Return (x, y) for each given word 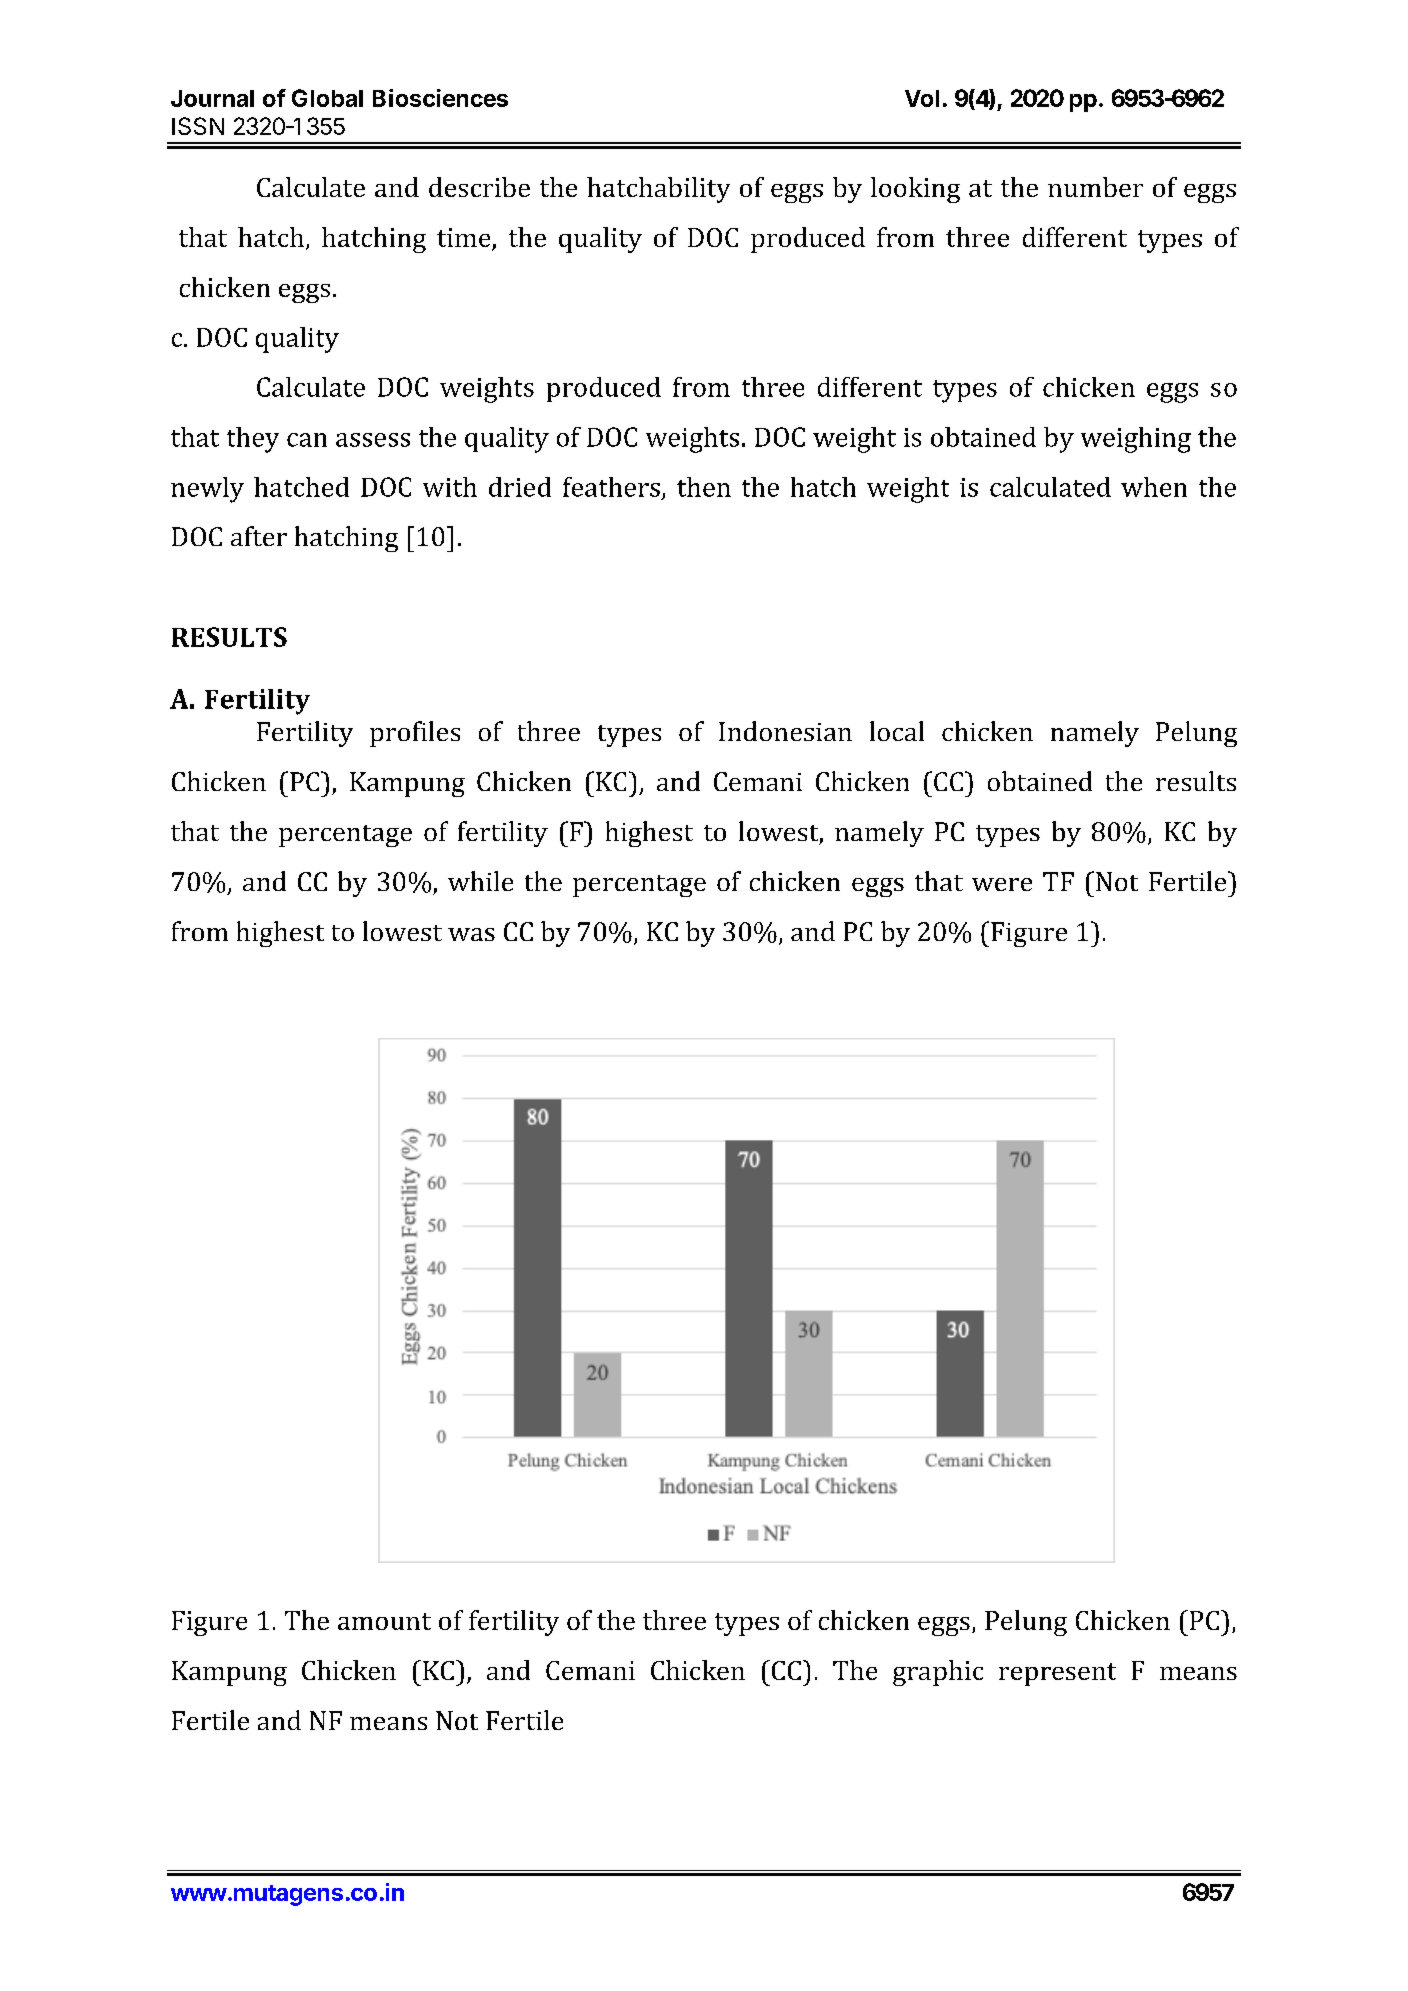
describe (479, 187)
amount (384, 1621)
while (480, 881)
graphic (938, 1673)
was (471, 934)
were (1002, 884)
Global (327, 98)
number (1095, 187)
